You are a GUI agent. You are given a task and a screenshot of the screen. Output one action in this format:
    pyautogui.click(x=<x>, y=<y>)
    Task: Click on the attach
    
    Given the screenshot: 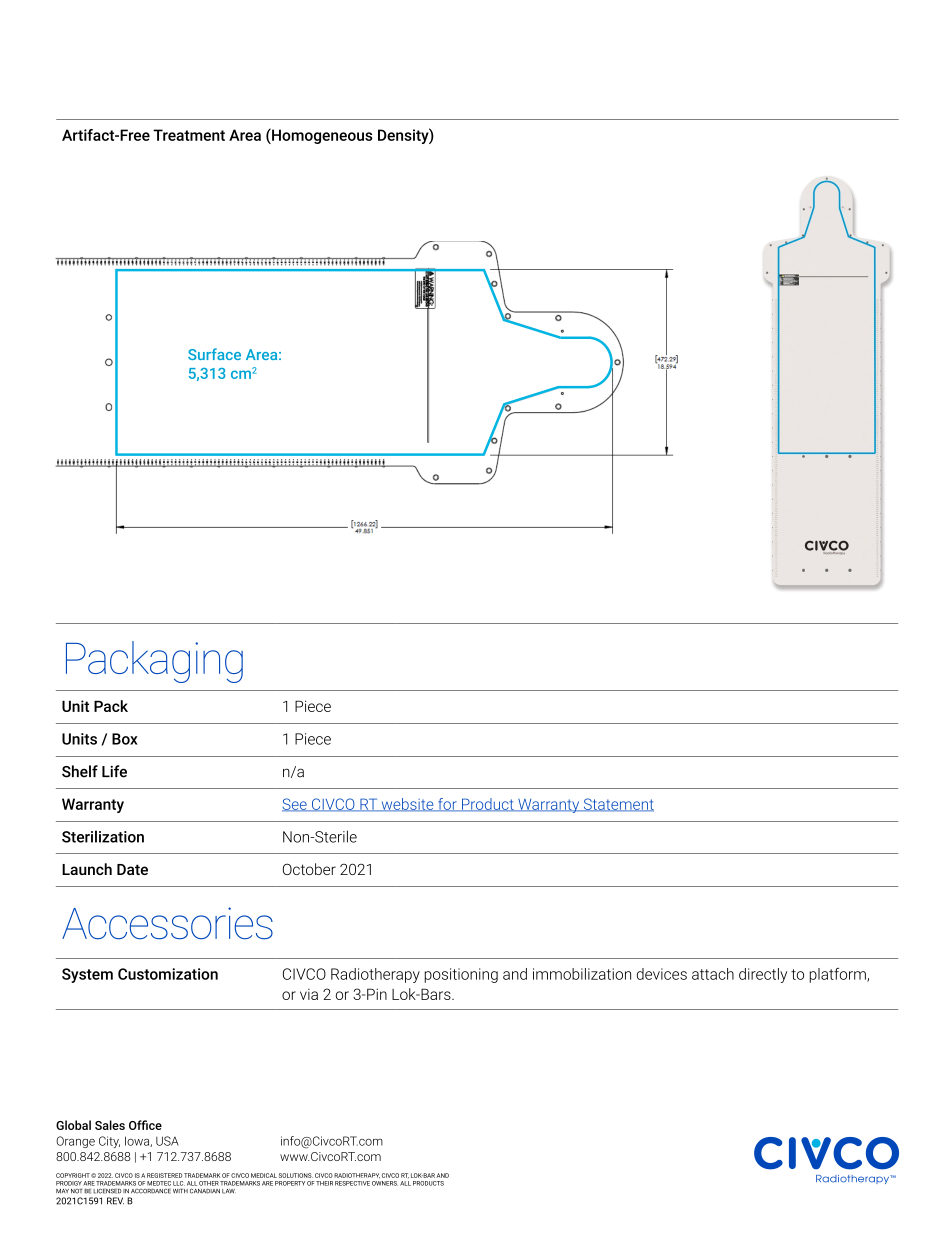 What is the action you would take?
    pyautogui.click(x=713, y=974)
